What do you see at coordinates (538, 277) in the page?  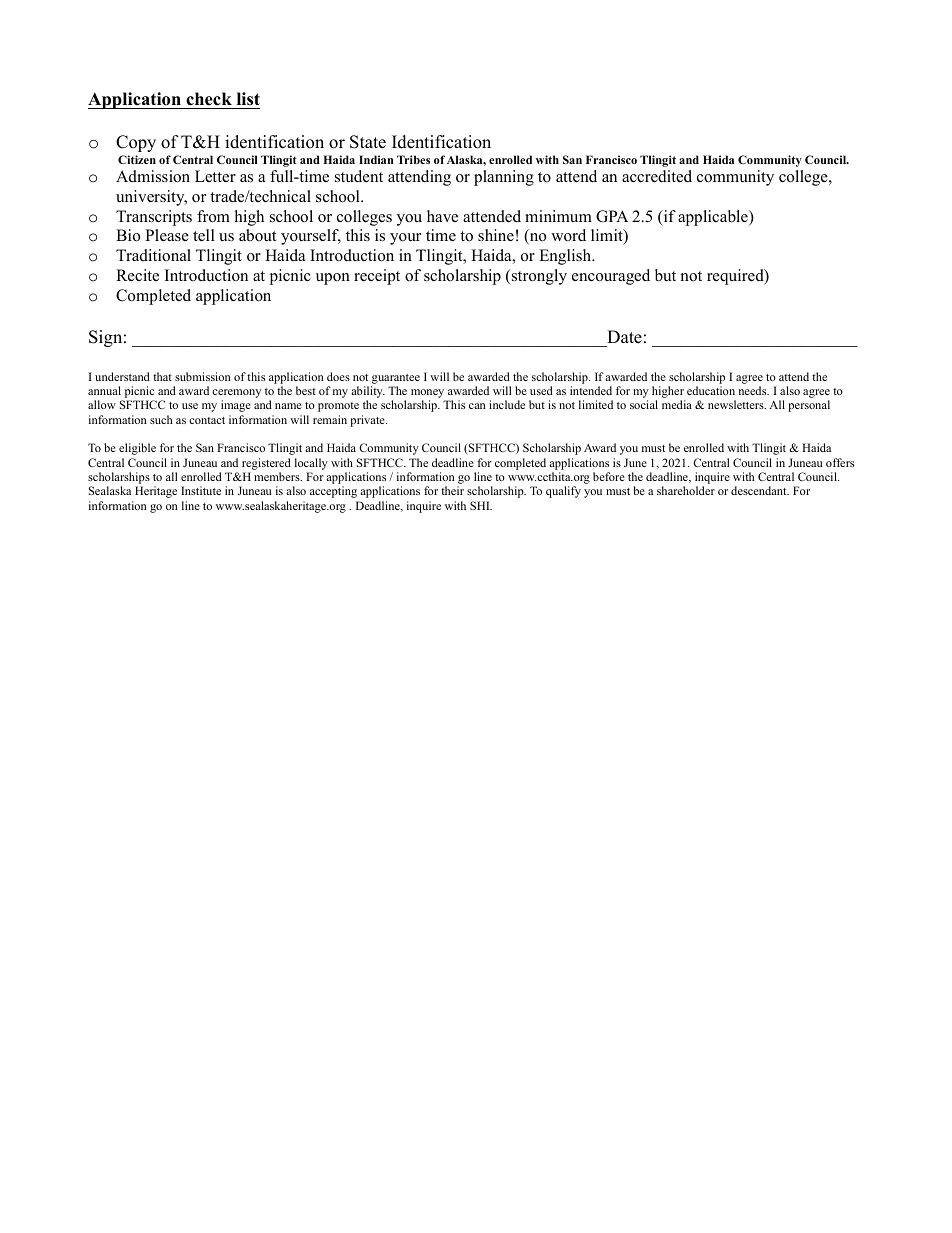 I see `strongly` at bounding box center [538, 277].
